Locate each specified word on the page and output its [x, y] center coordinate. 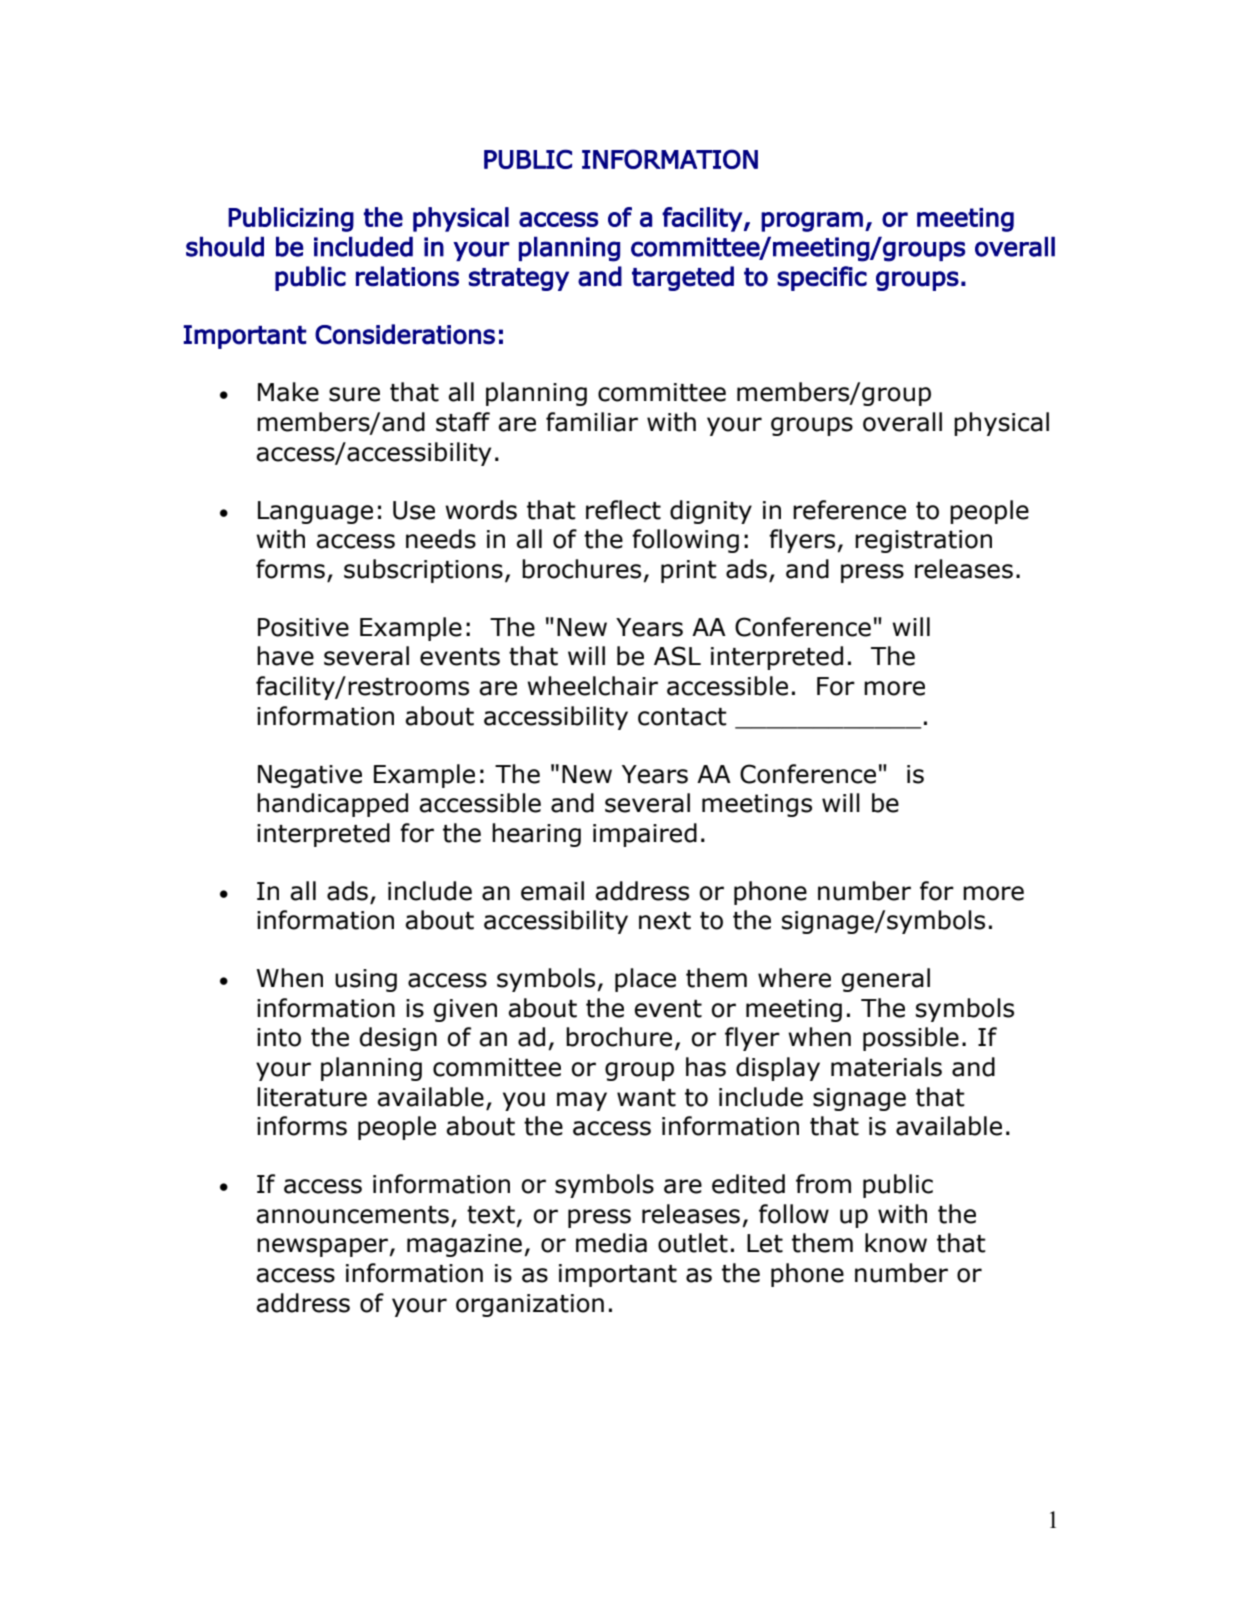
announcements [352, 1215]
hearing [536, 835]
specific [822, 278]
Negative [310, 776]
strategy [519, 279]
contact [682, 717]
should [225, 247]
